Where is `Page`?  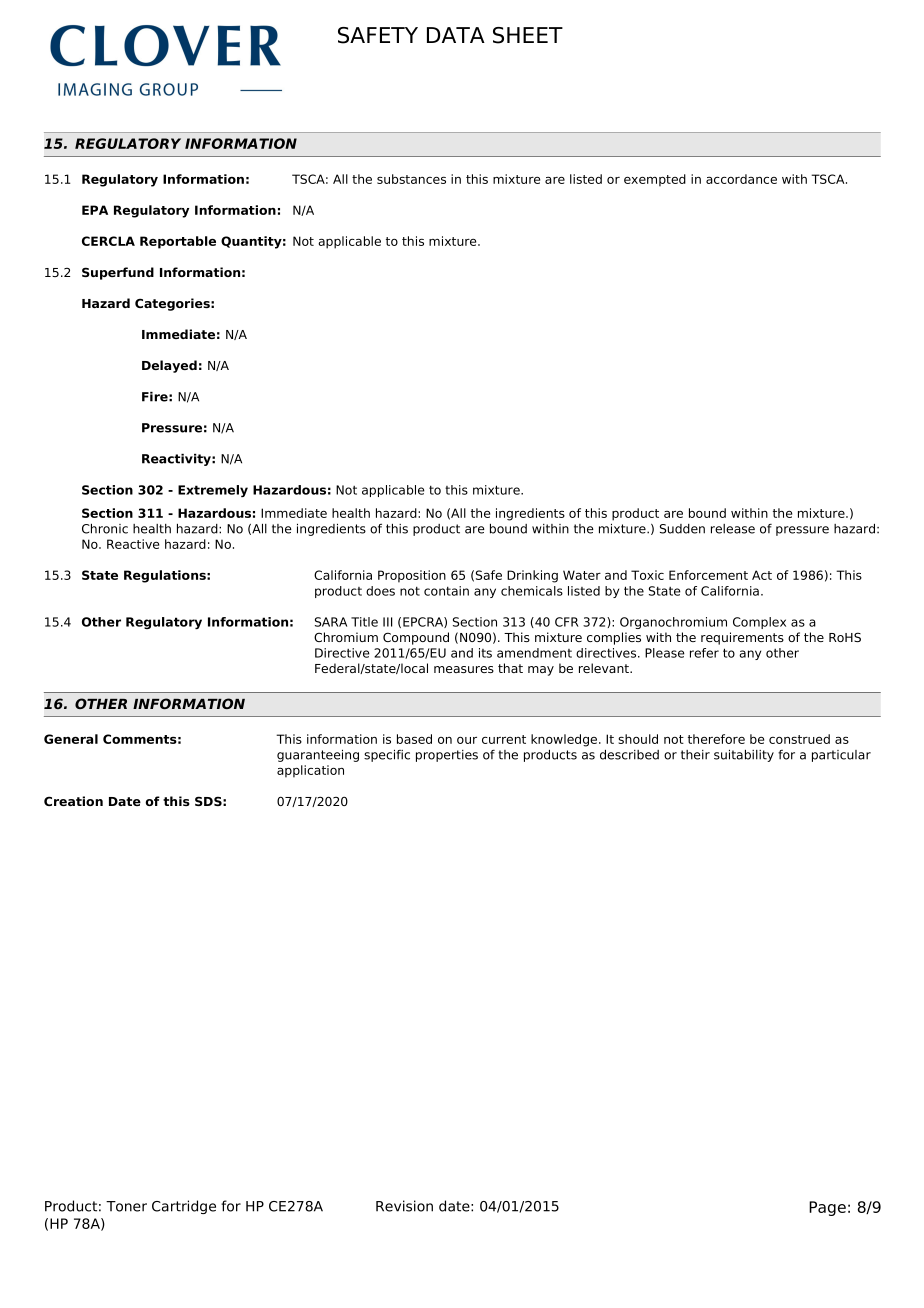 Page is located at coordinates (827, 1208).
